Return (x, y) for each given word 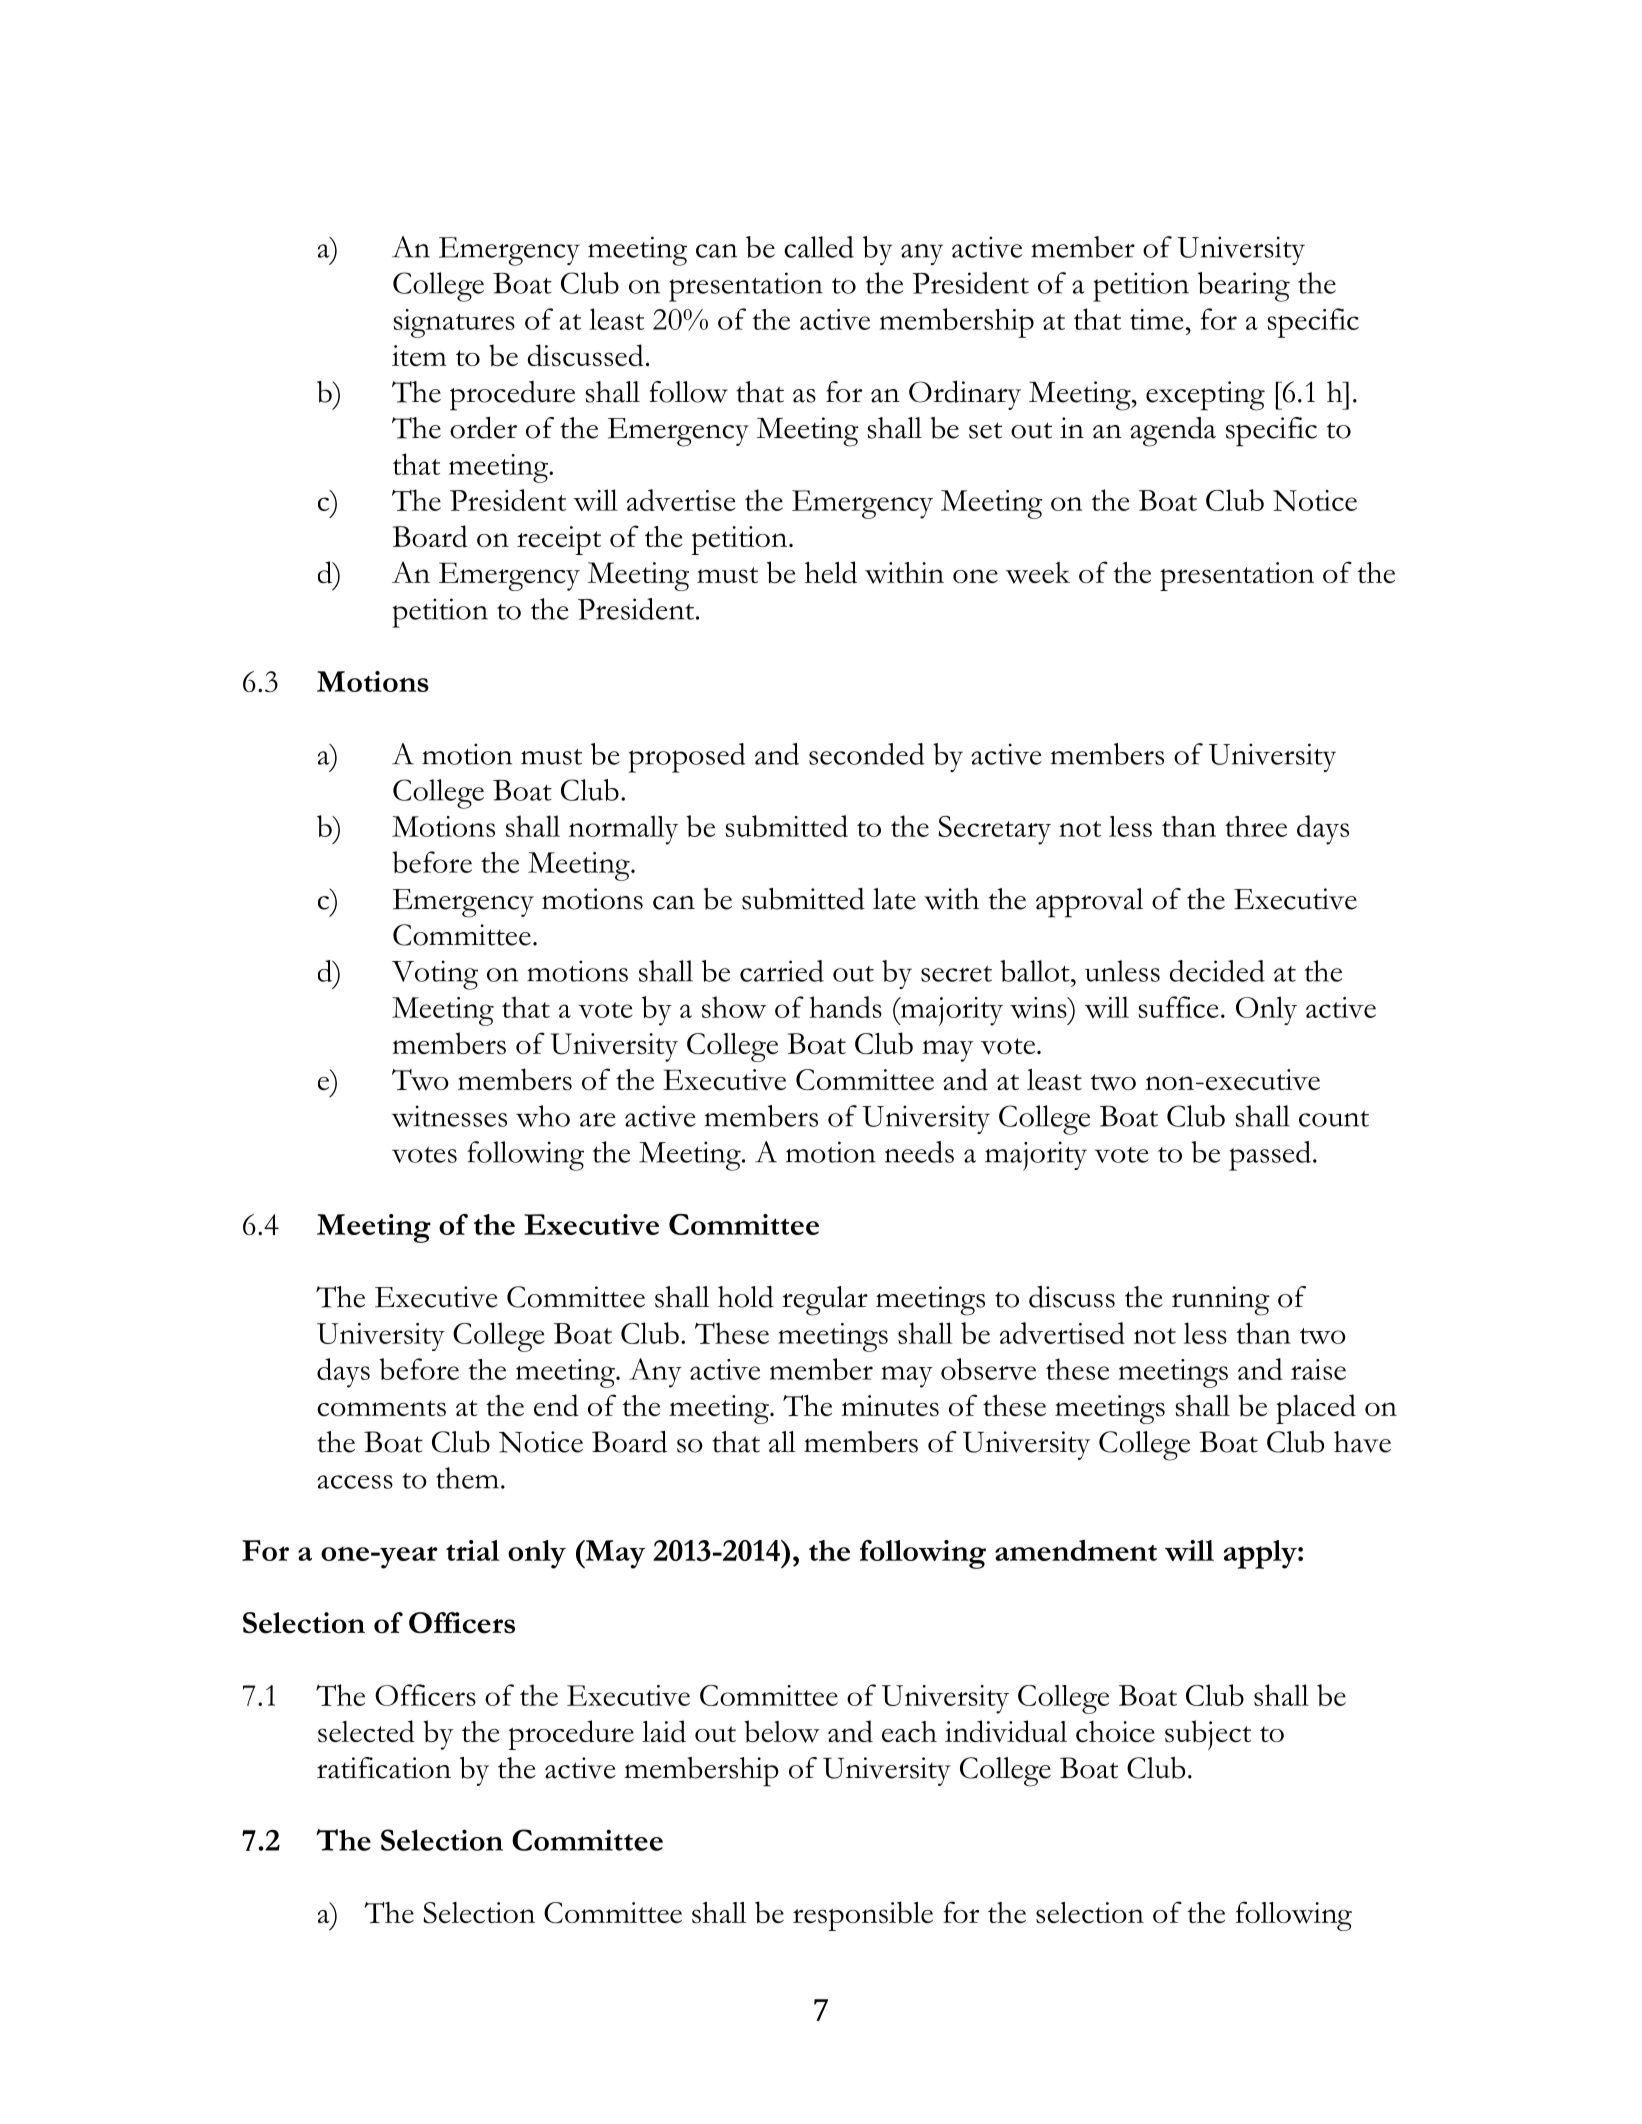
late (894, 899)
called (819, 247)
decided (1217, 971)
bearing (1244, 287)
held (831, 572)
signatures (454, 323)
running (1221, 1301)
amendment (1076, 1550)
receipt (559, 540)
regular (825, 1301)
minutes (890, 1406)
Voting (435, 975)
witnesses (449, 1116)
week (1038, 573)
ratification (384, 1768)
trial (473, 1550)
